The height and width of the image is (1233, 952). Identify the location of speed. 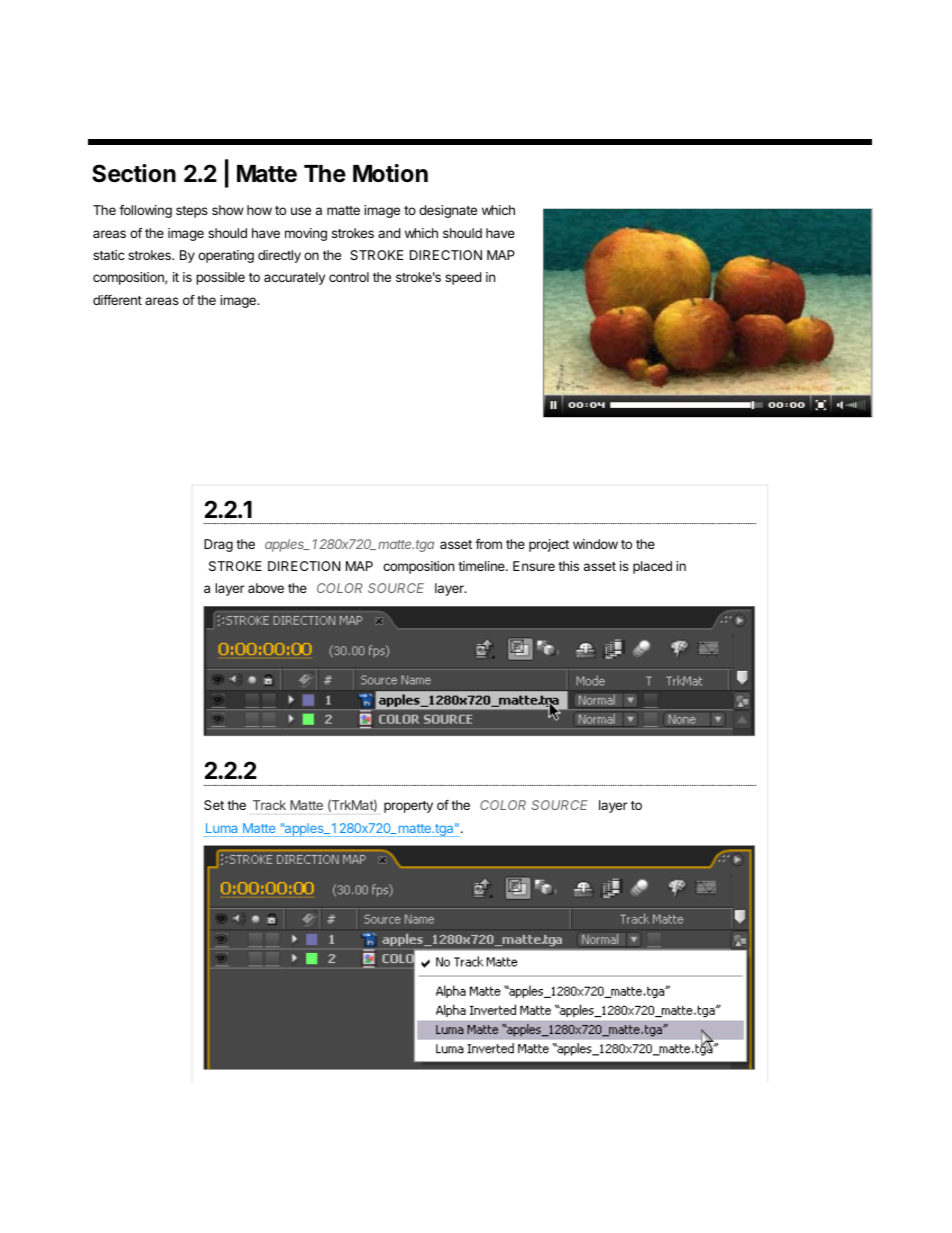
(463, 278).
